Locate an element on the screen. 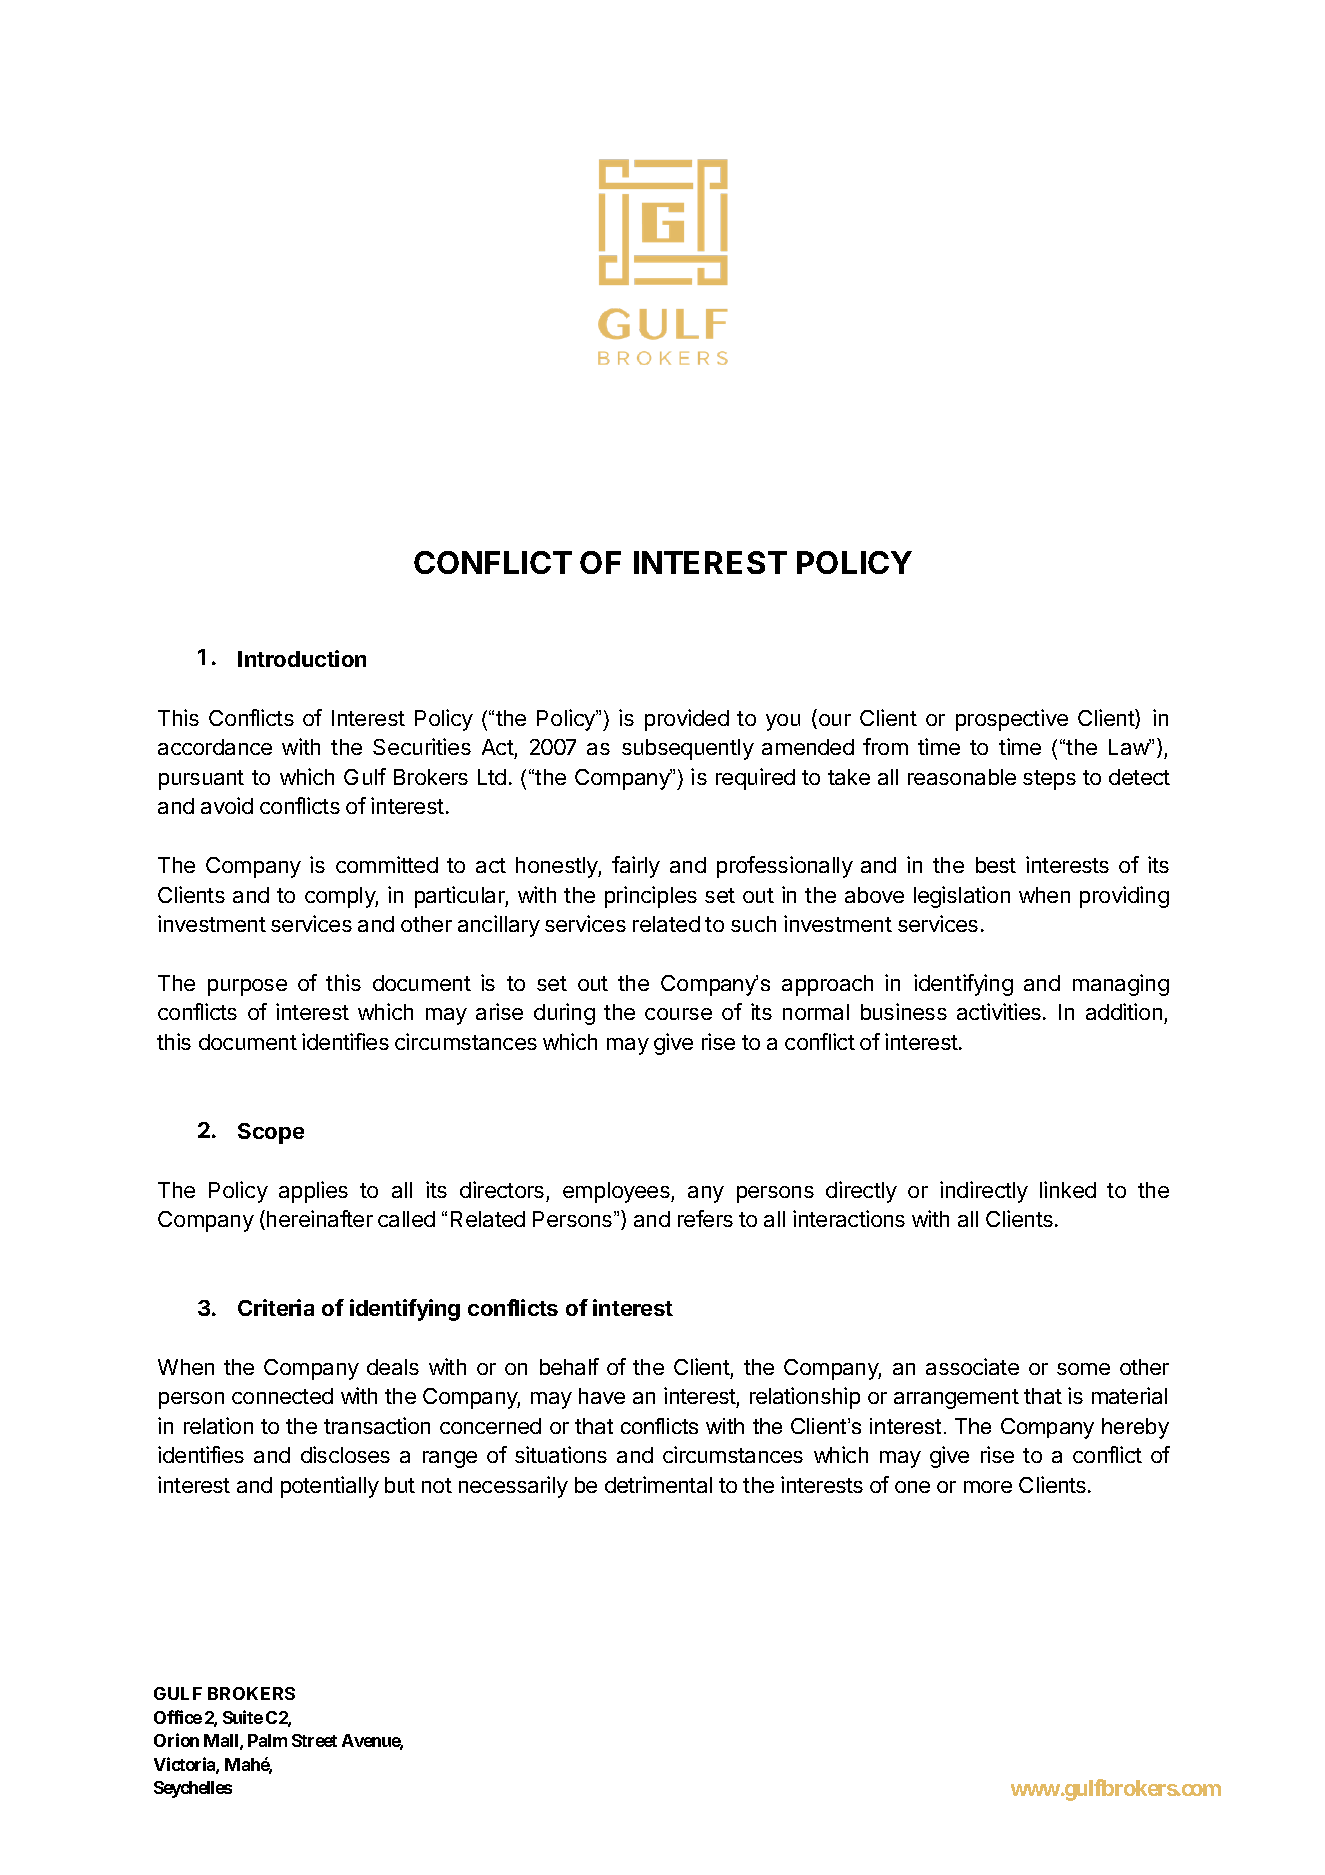 The width and height of the screenshot is (1325, 1875). course is located at coordinates (678, 1014).
